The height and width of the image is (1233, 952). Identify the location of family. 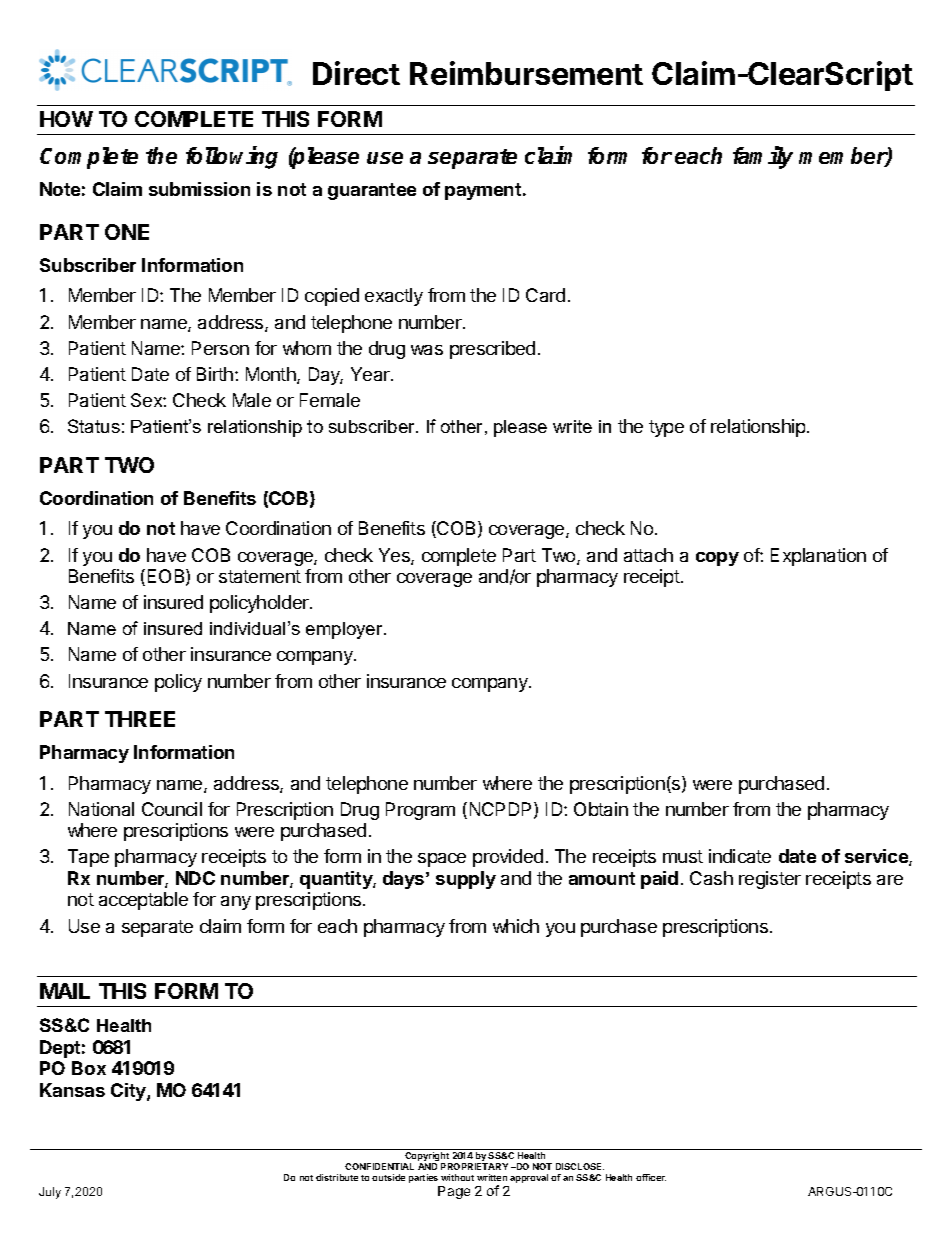
(763, 157).
